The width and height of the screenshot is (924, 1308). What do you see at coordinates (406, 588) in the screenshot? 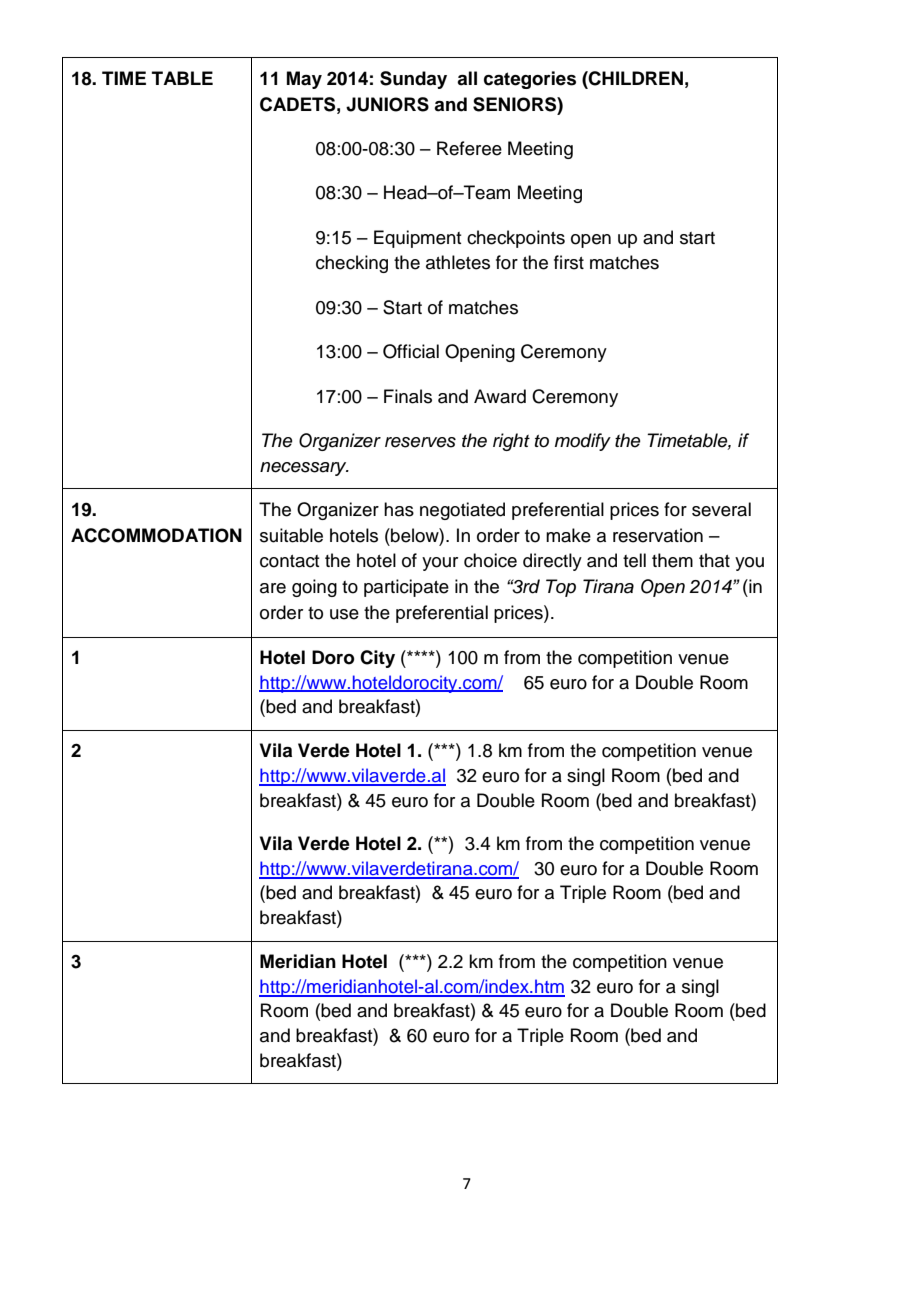
I see `participate` at bounding box center [406, 588].
